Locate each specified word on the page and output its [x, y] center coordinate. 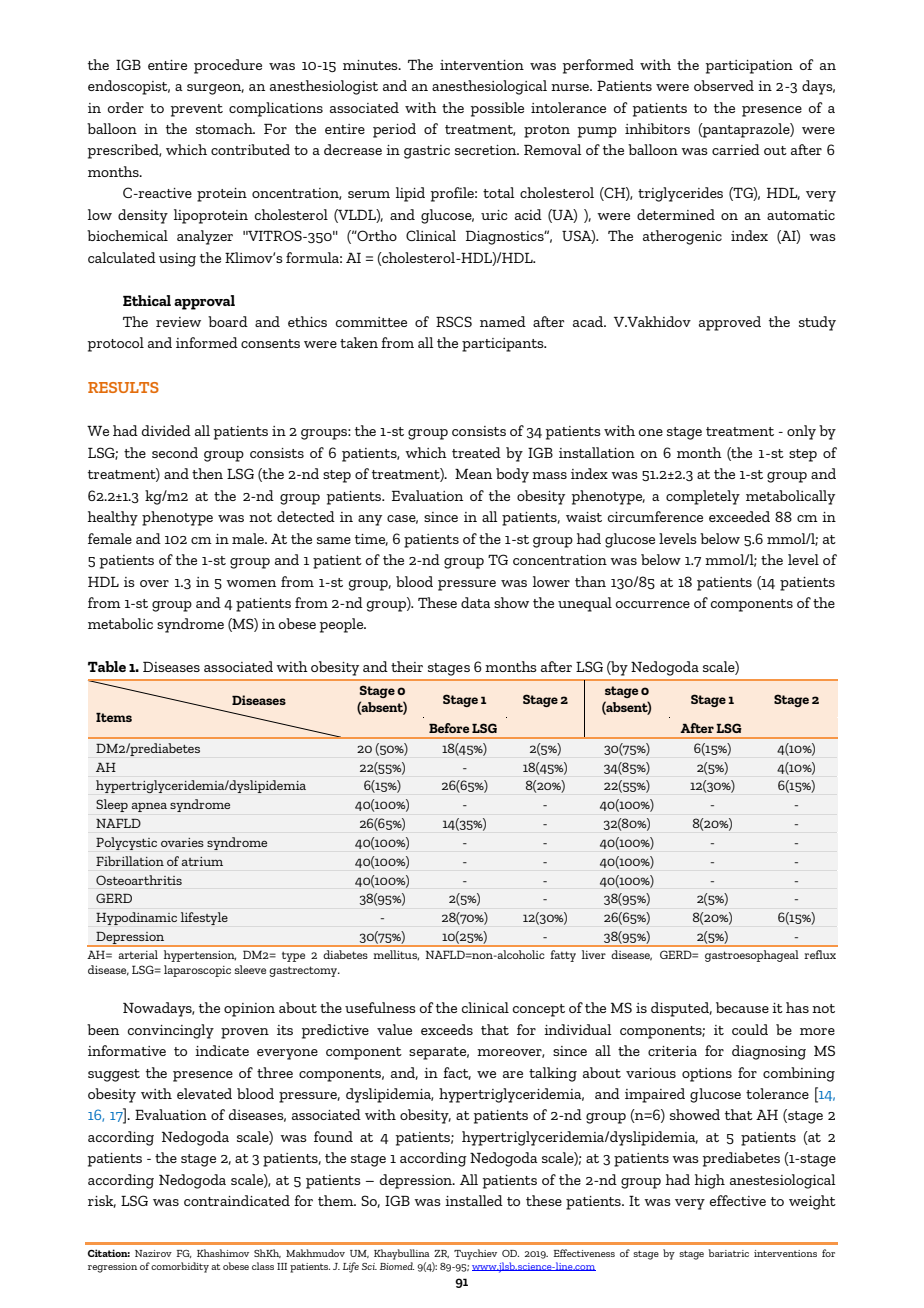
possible [497, 109]
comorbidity [180, 1267]
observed [724, 85]
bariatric [729, 1253]
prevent [196, 110]
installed [474, 1200]
